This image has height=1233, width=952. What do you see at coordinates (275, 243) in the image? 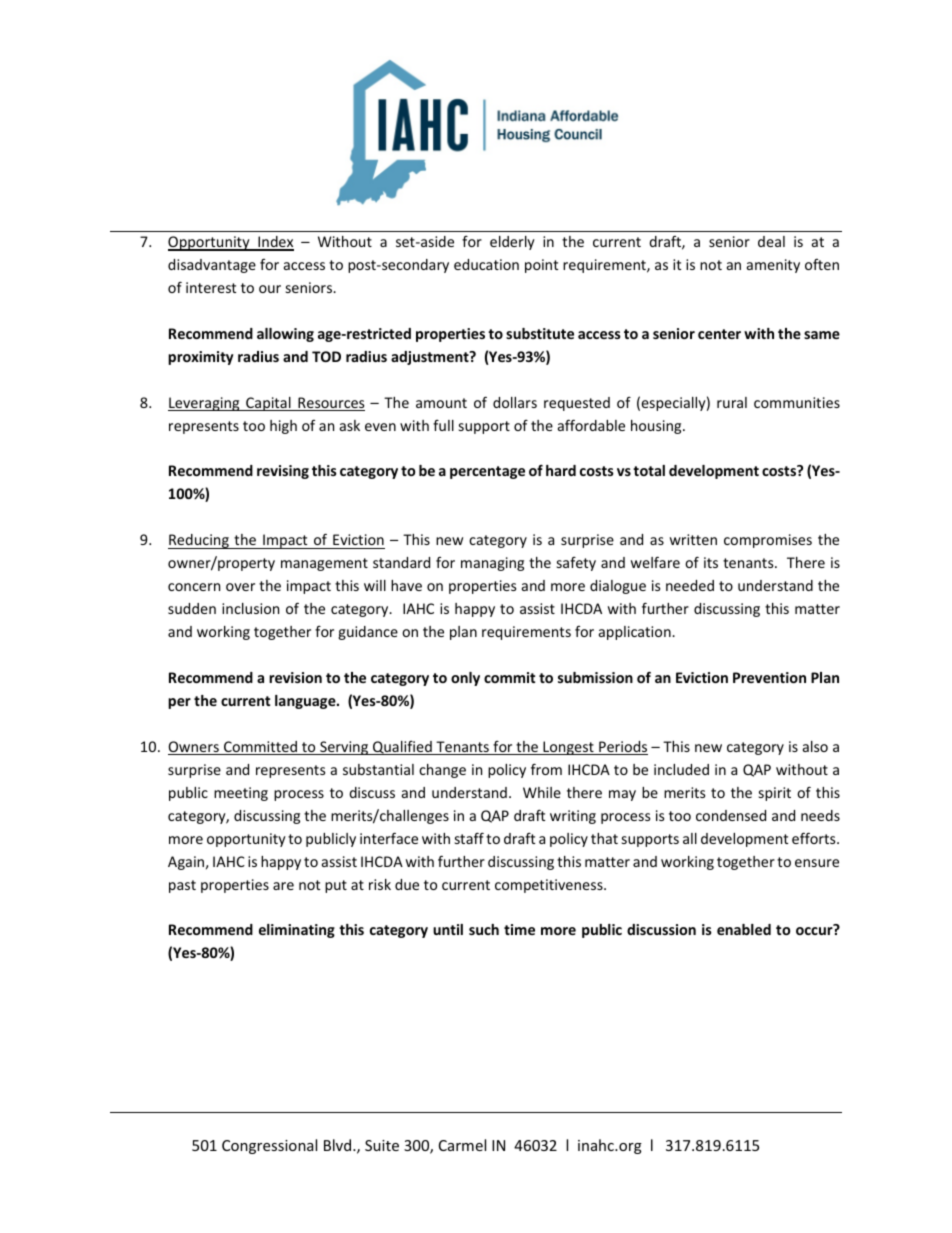
I see `Index` at bounding box center [275, 243].
